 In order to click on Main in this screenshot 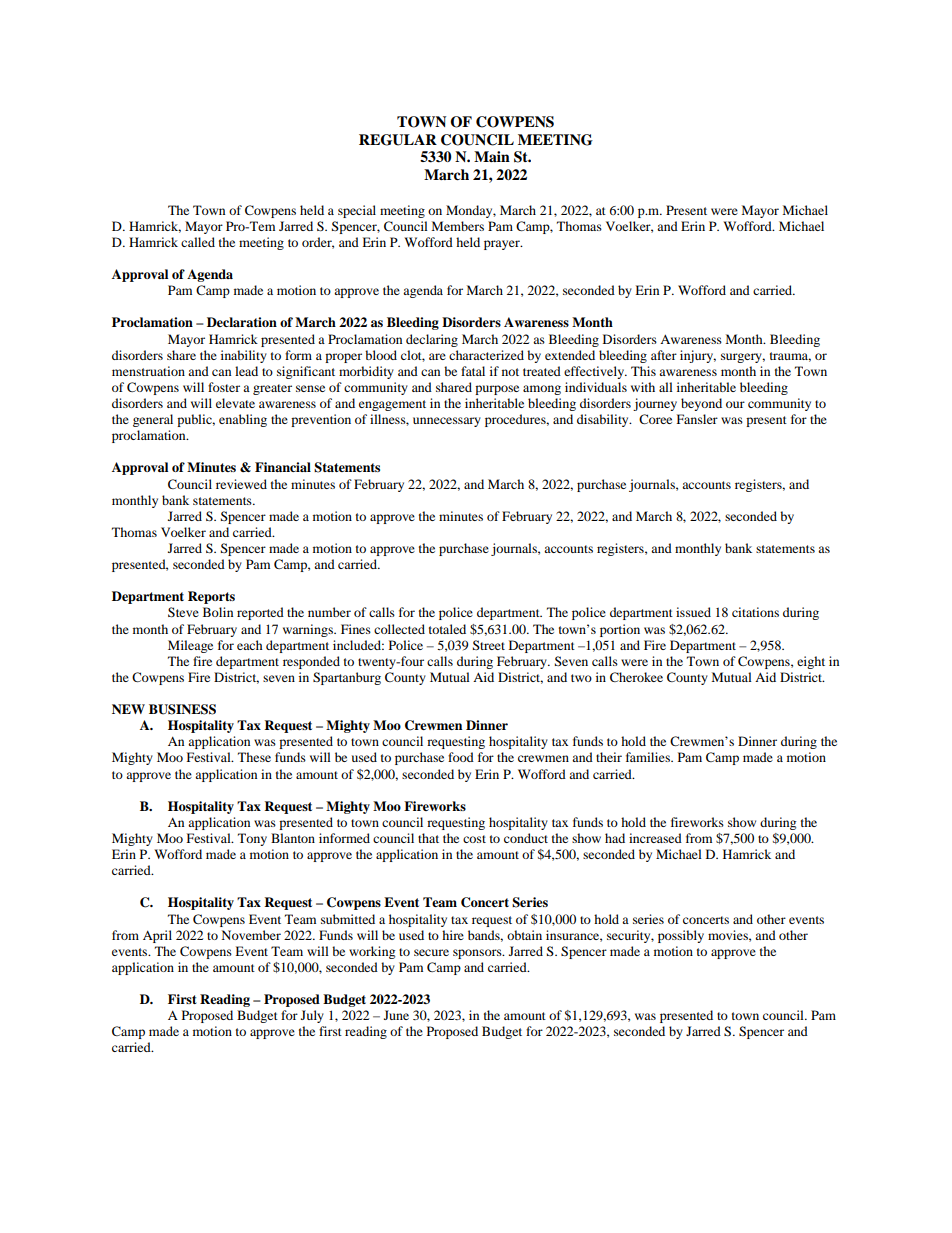, I will do `click(492, 156)`.
